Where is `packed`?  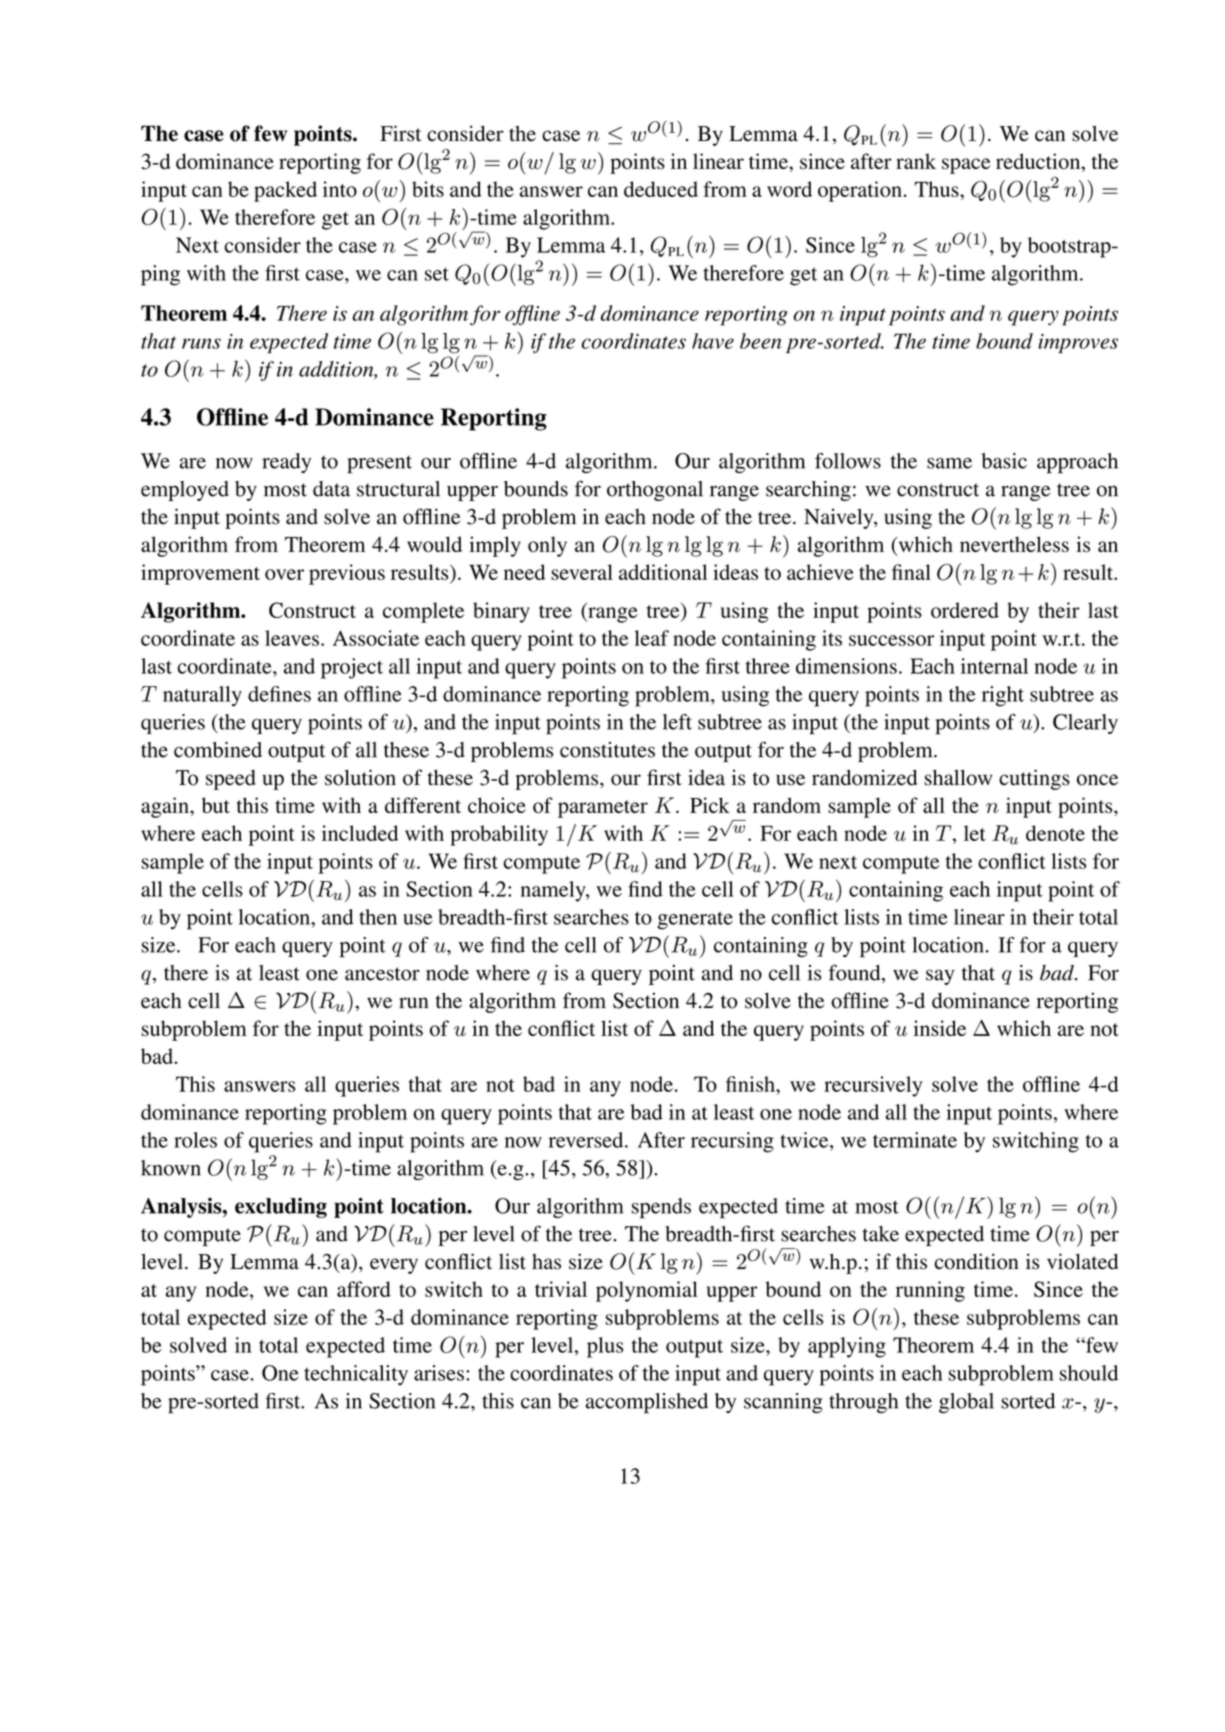 packed is located at coordinates (285, 191).
